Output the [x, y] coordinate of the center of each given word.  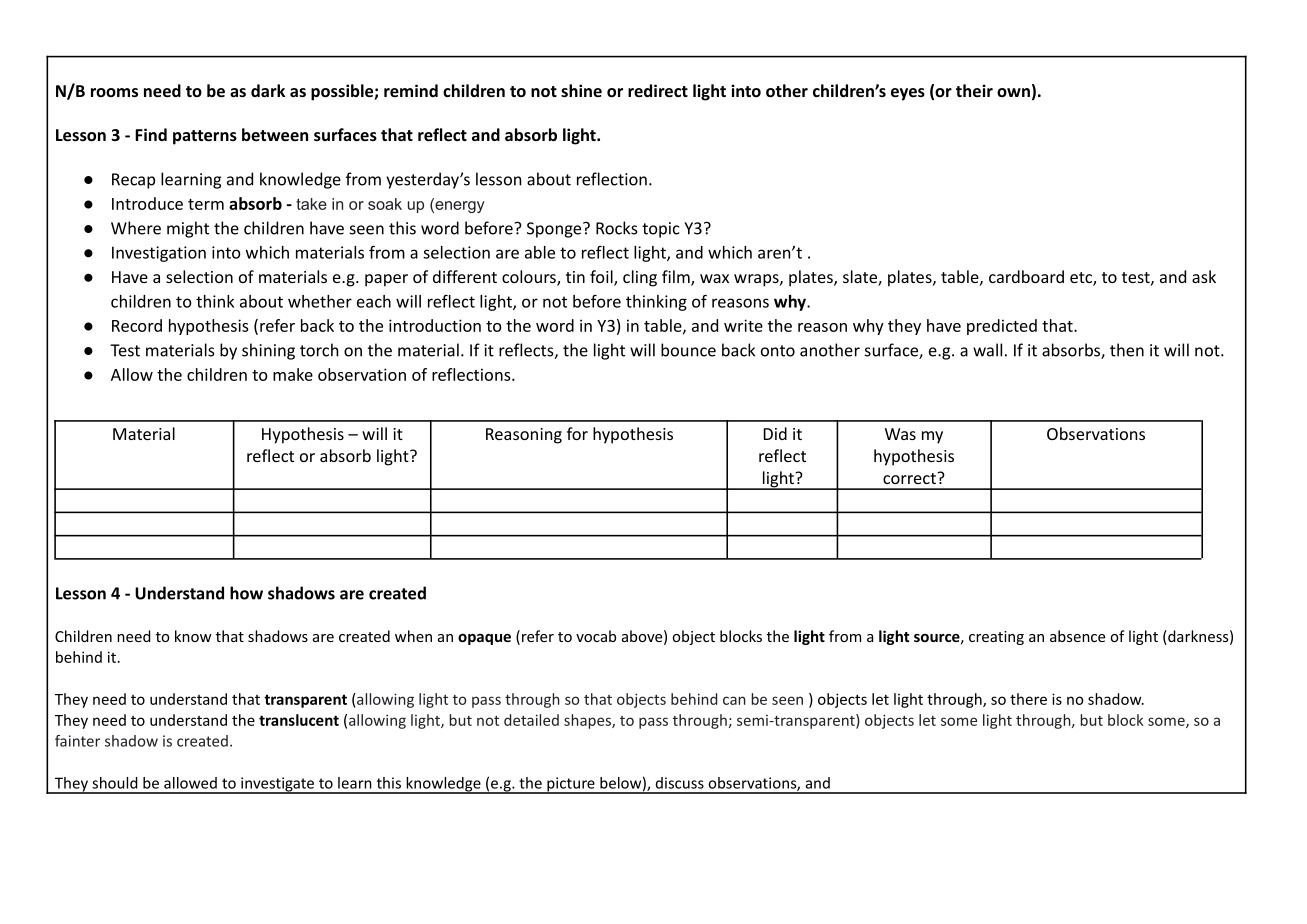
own [1013, 92]
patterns [205, 137]
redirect [658, 90]
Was [900, 434]
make [293, 374]
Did [775, 433]
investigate [277, 785]
